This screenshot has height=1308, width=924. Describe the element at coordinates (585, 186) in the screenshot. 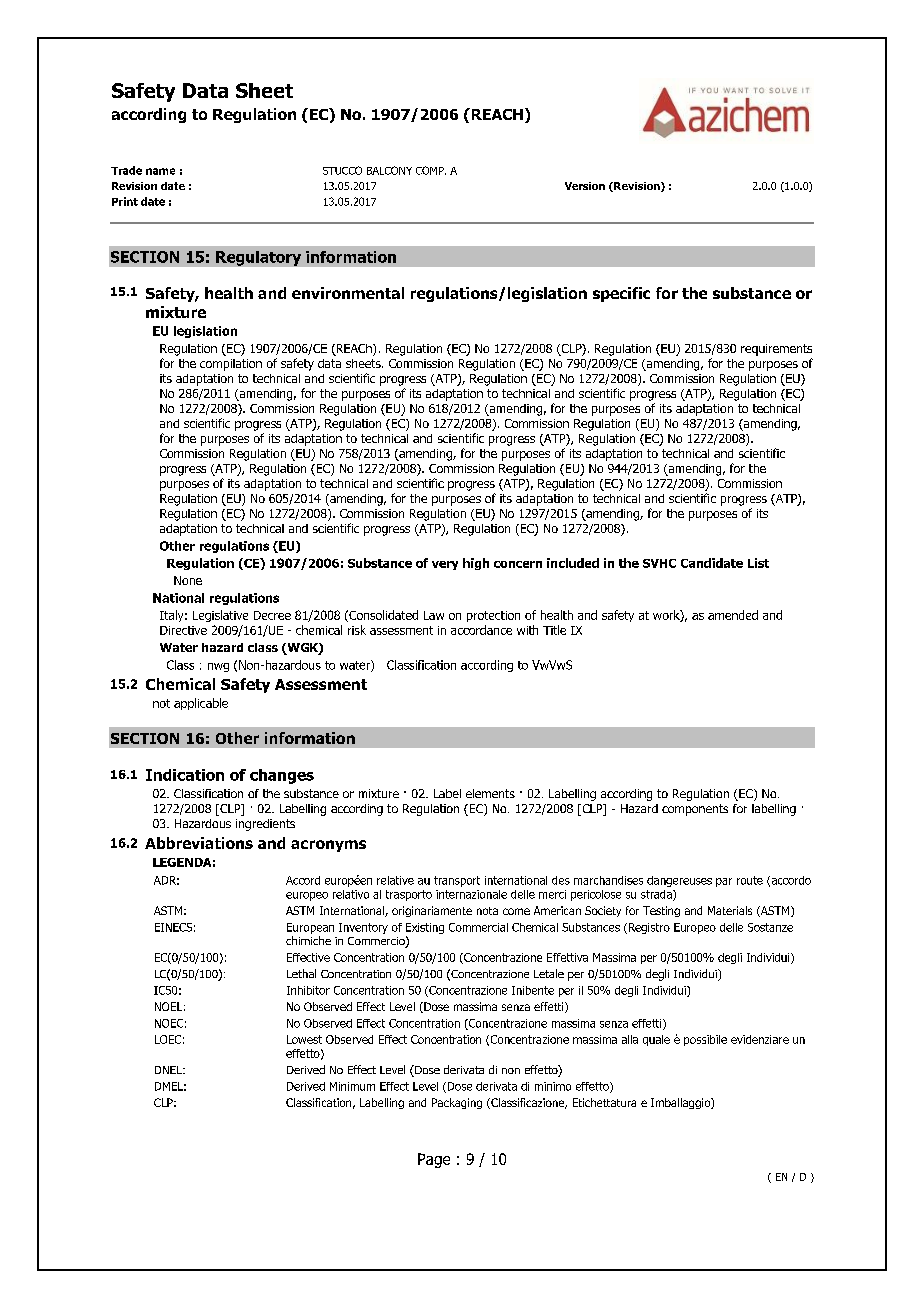

I see `Version` at that location.
